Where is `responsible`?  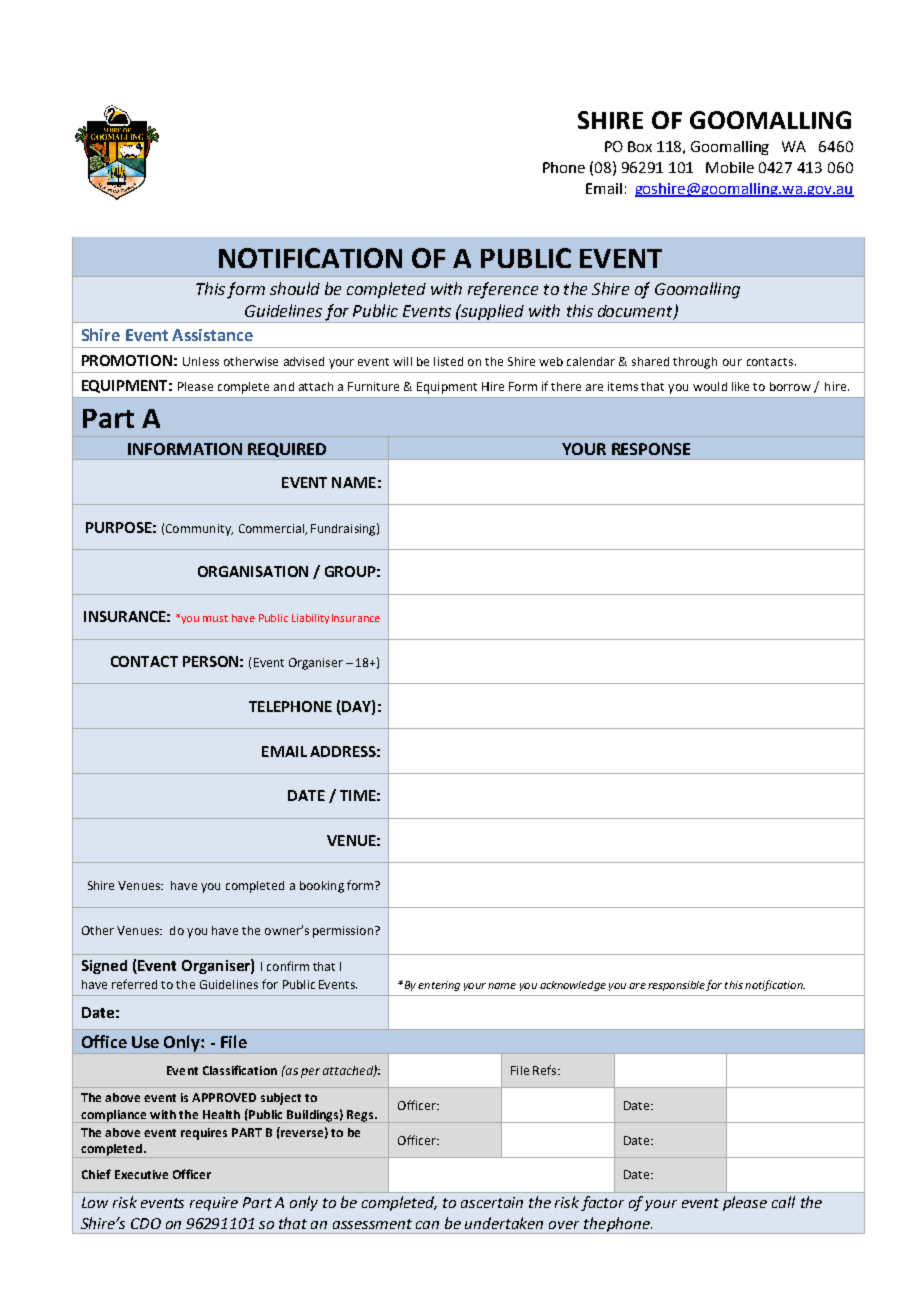
responsible is located at coordinates (676, 986).
